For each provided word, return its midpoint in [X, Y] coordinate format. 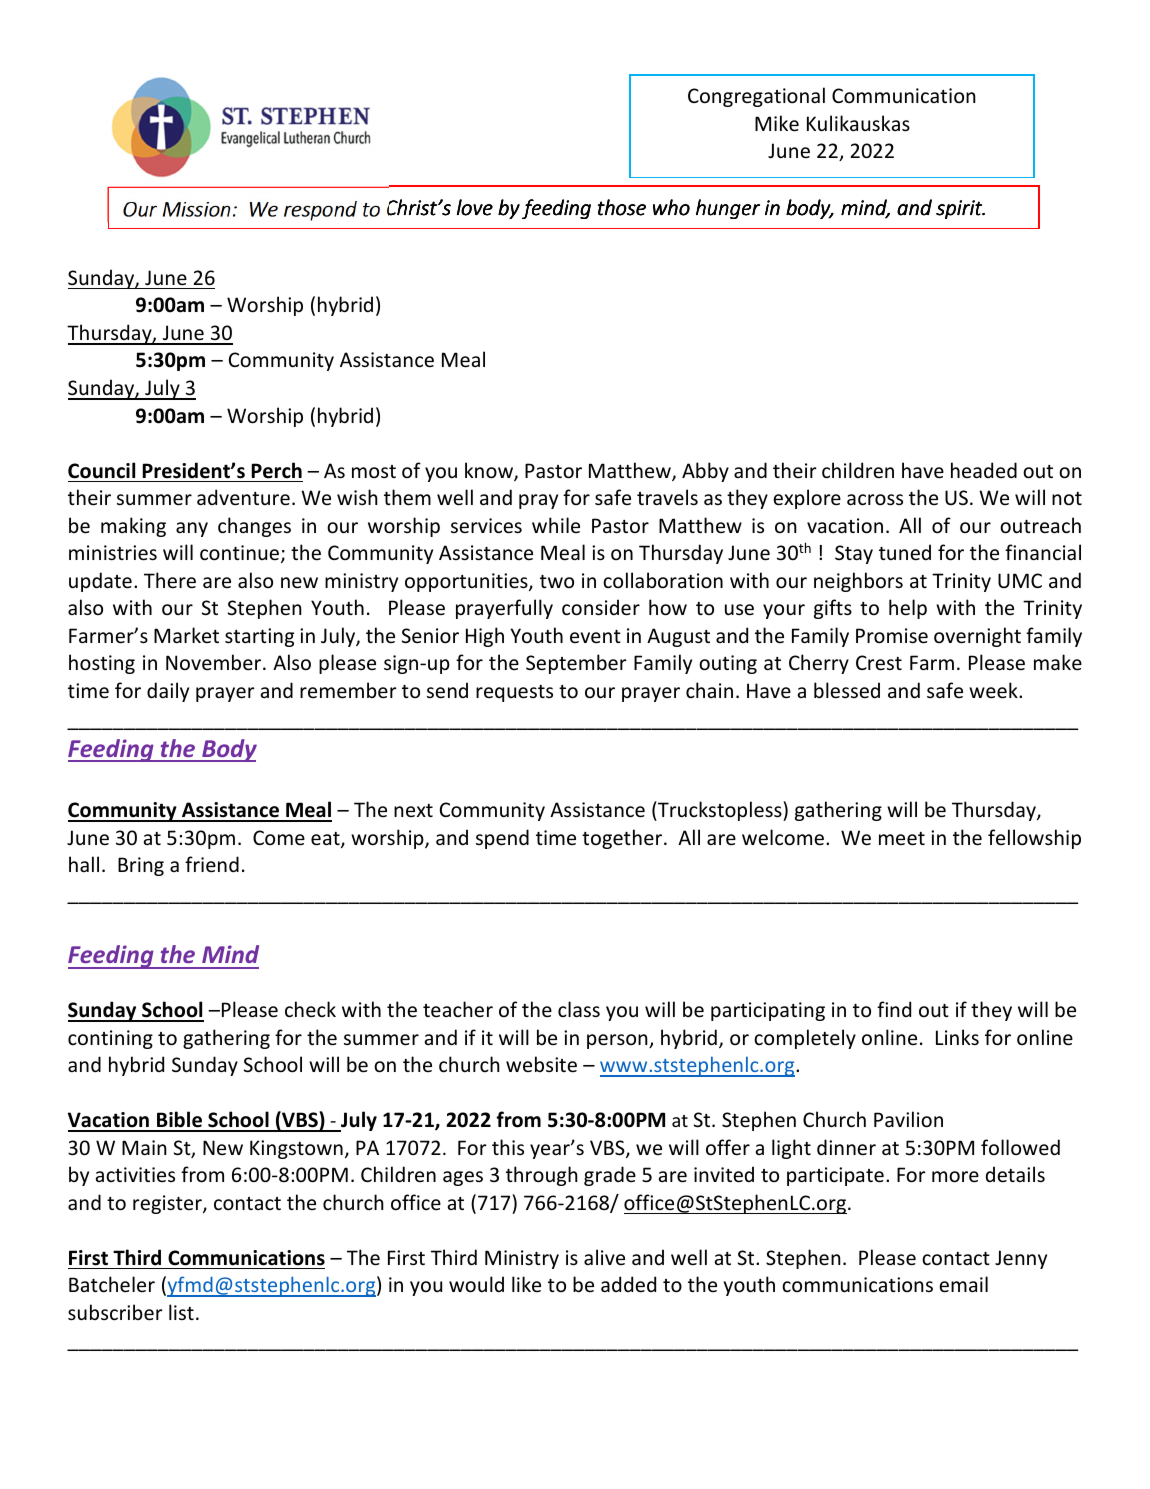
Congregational [756, 97]
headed [984, 470]
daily [168, 692]
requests [514, 693]
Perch [276, 470]
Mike [777, 123]
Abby [705, 472]
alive [604, 1257]
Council [101, 470]
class [579, 1009]
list [181, 1312]
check [310, 1009]
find [894, 1009]
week [994, 690]
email [963, 1284]
